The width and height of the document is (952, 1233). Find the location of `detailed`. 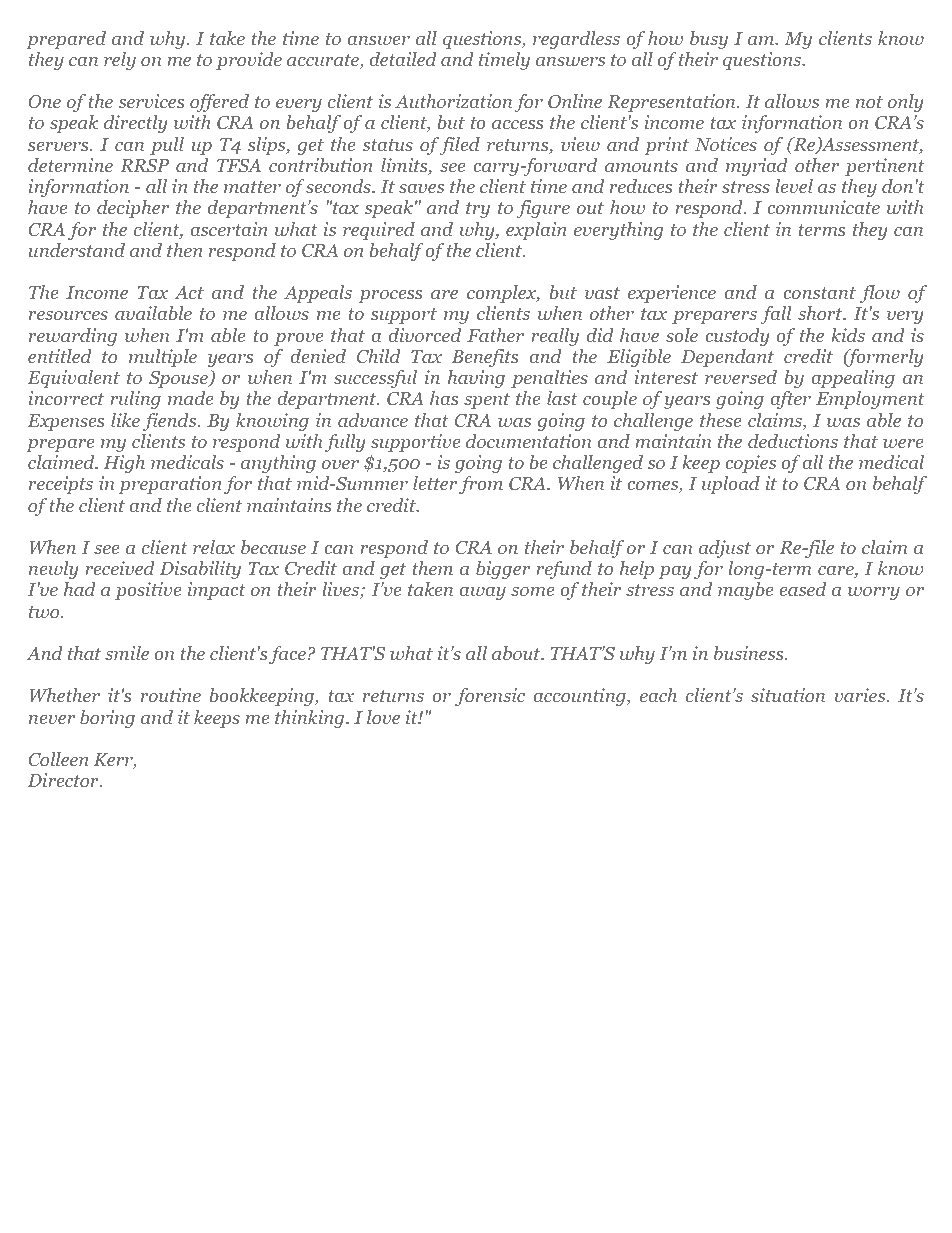

detailed is located at coordinates (403, 59).
